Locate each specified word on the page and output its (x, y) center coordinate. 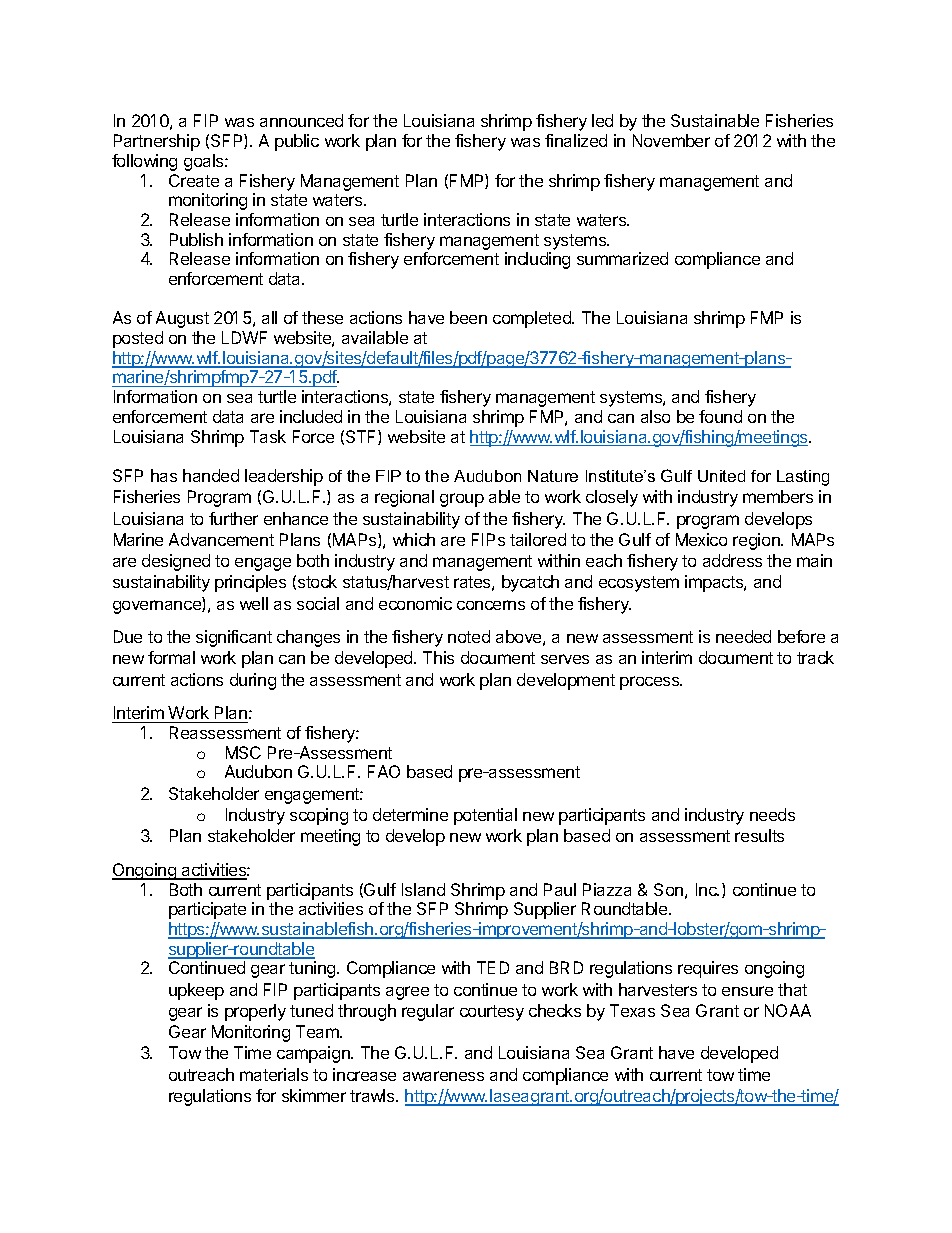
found (720, 416)
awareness (443, 1076)
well (254, 603)
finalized (576, 140)
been (468, 317)
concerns (491, 605)
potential (485, 816)
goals (205, 162)
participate (207, 910)
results (759, 835)
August (182, 319)
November (671, 140)
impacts (715, 583)
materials (274, 1074)
